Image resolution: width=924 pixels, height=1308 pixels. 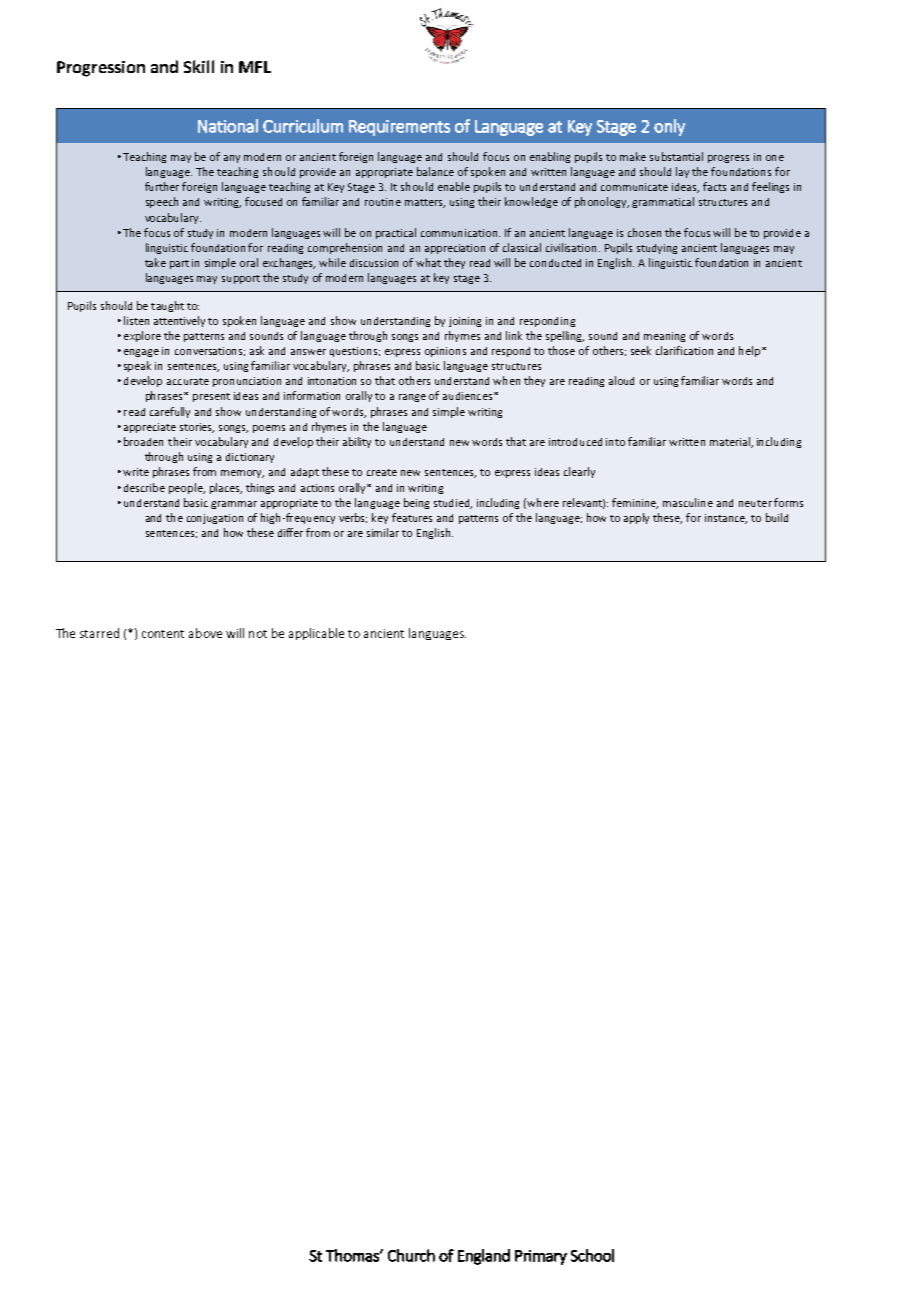 What do you see at coordinates (484, 1257) in the screenshot?
I see `England` at bounding box center [484, 1257].
